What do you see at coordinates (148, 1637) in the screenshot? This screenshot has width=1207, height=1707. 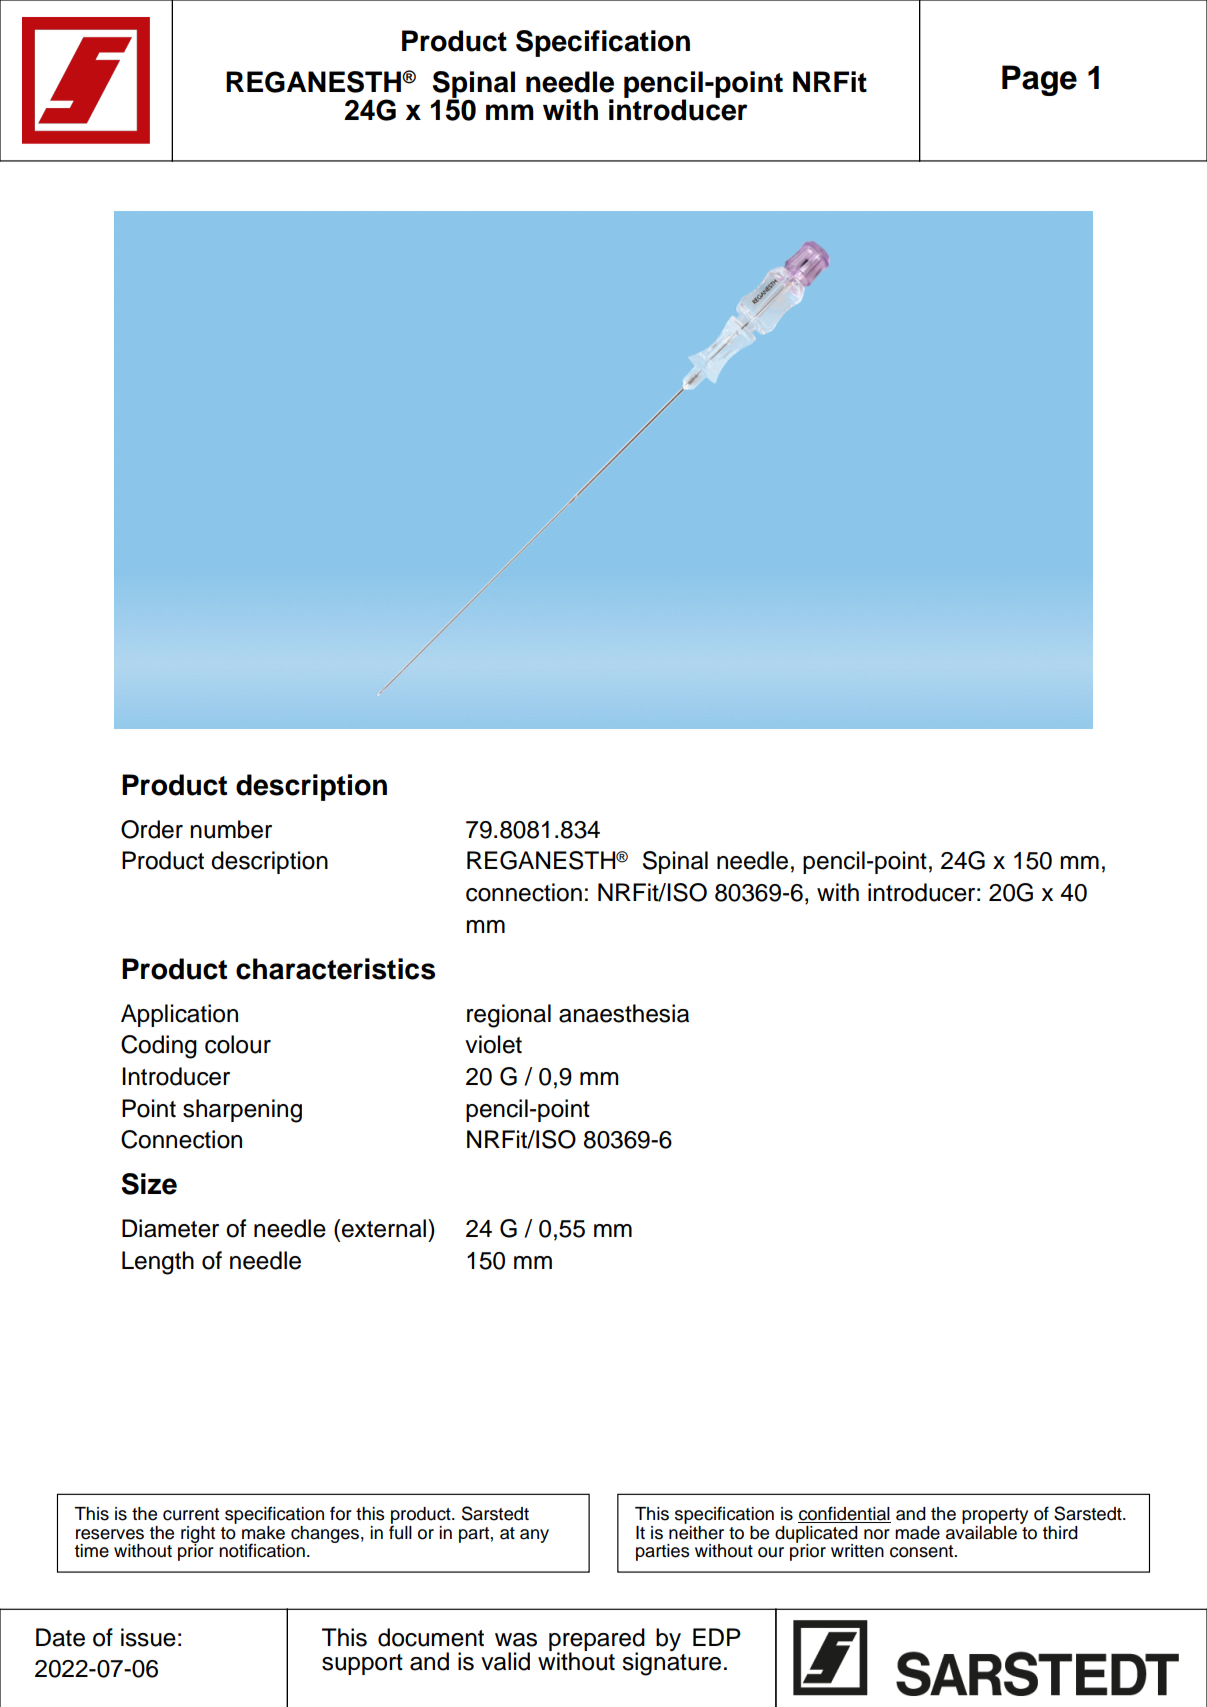 I see `issue` at bounding box center [148, 1637].
